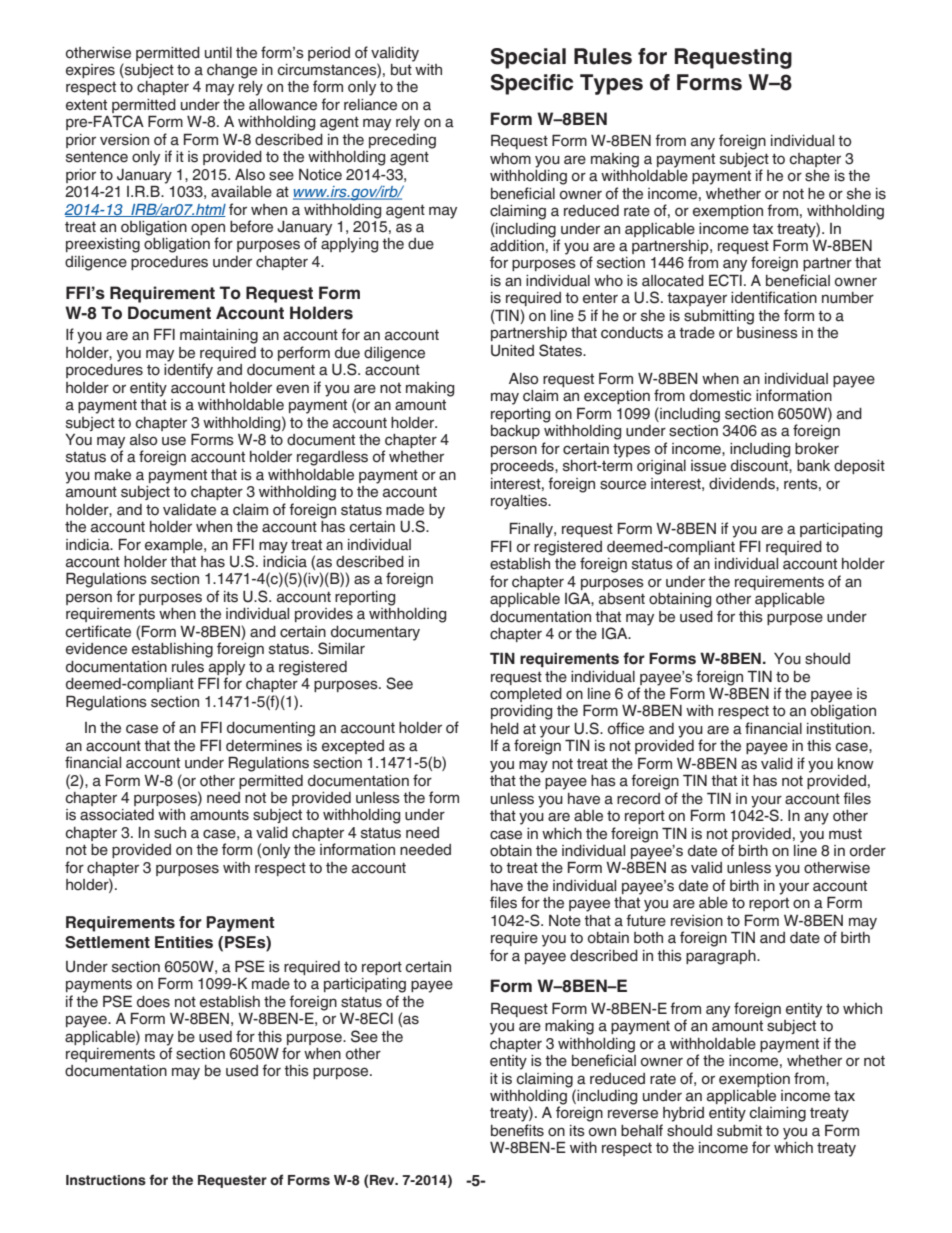 This screenshot has width=952, height=1233. What do you see at coordinates (528, 58) in the screenshot?
I see `Special` at bounding box center [528, 58].
